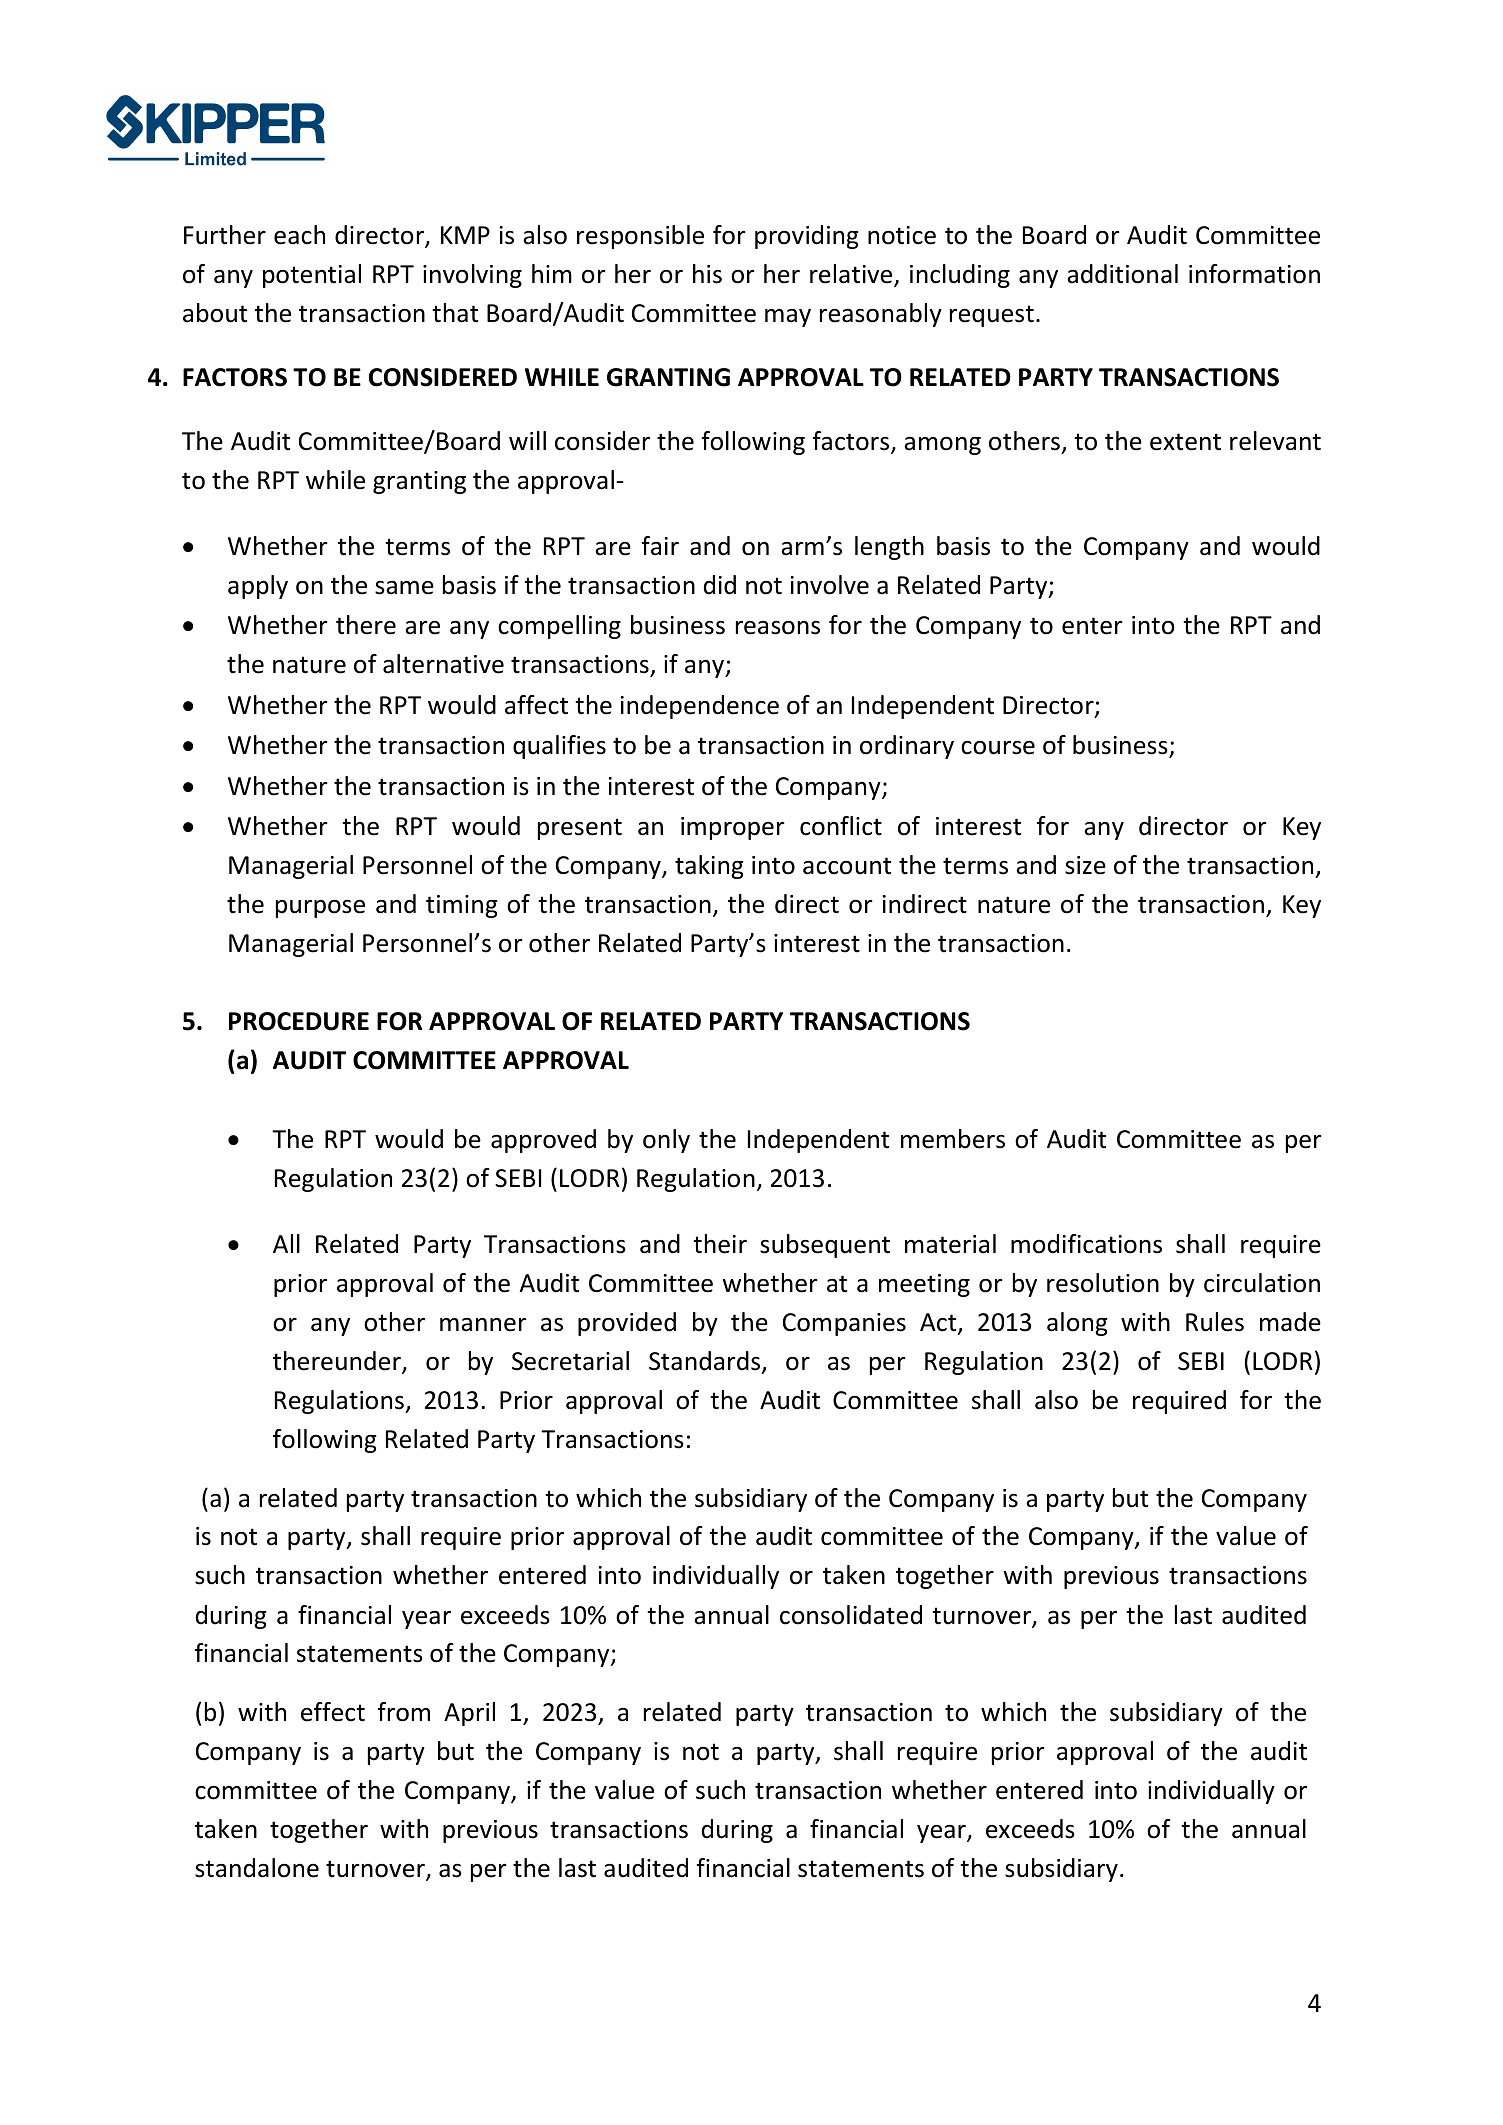  Describe the element at coordinates (1122, 274) in the screenshot. I see `additional` at that location.
